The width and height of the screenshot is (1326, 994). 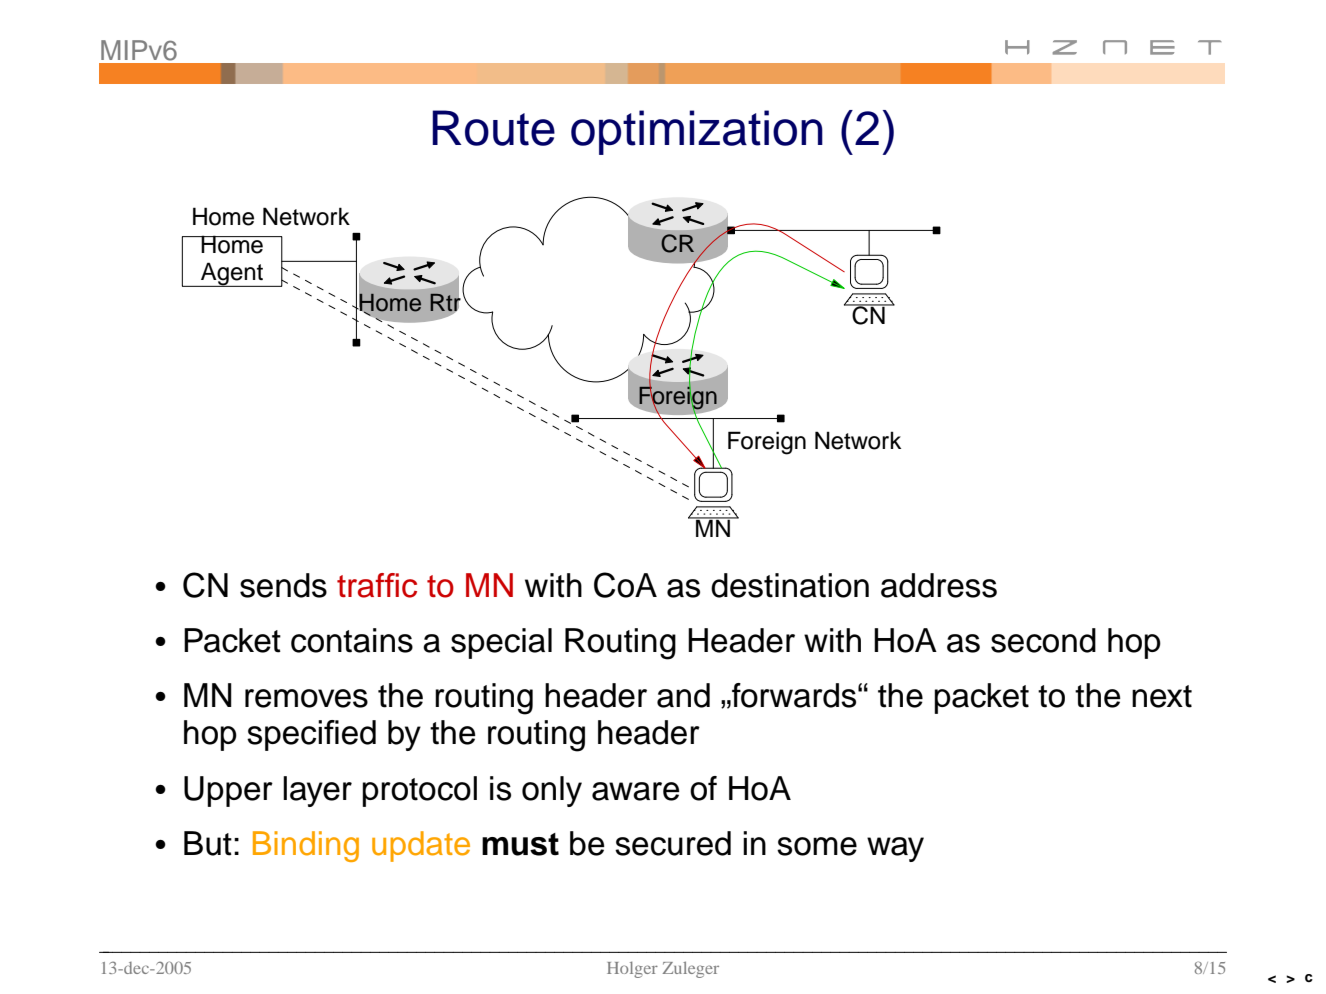 I want to click on Agent, so click(x=232, y=274).
